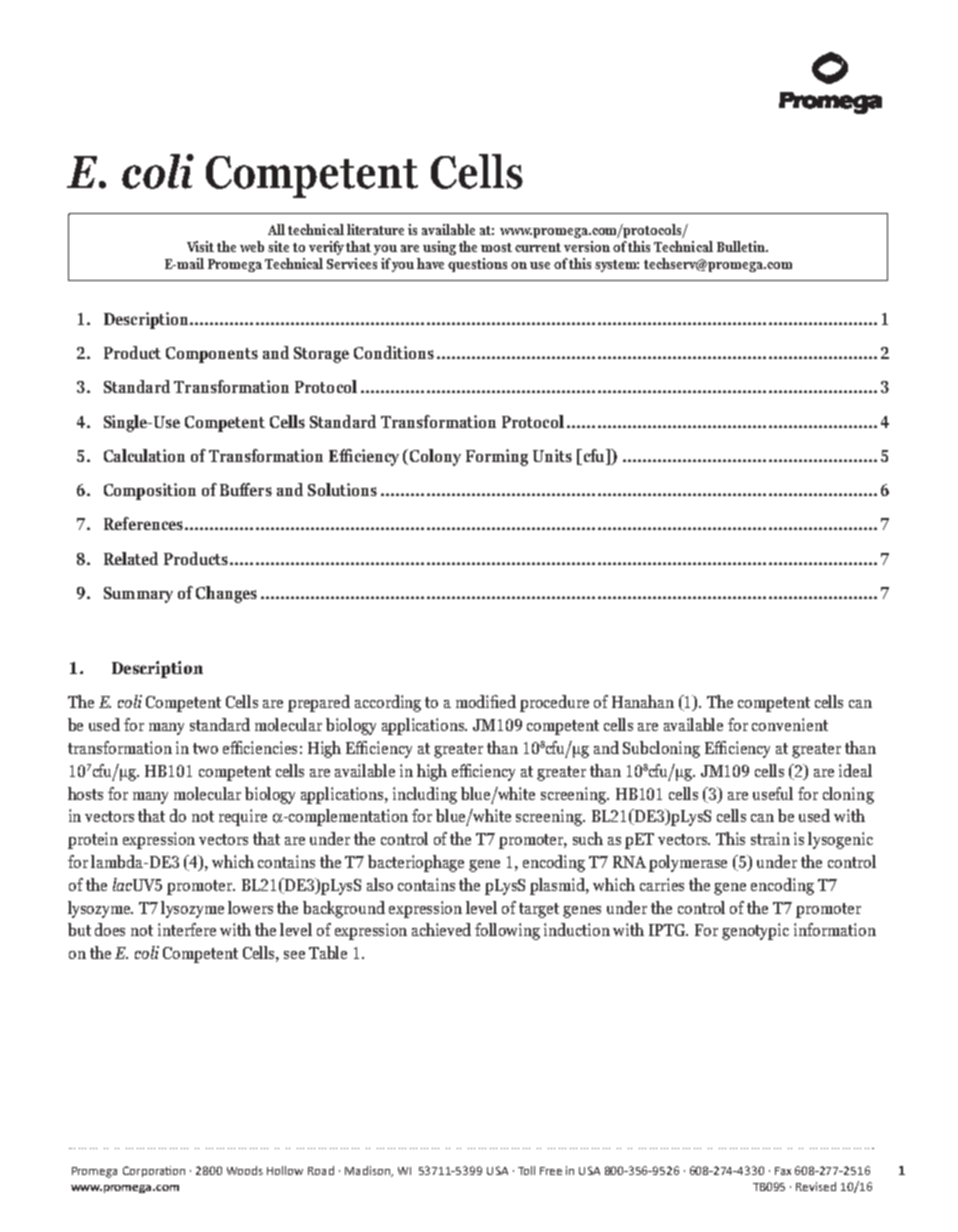  I want to click on interfere, so click(187, 929).
